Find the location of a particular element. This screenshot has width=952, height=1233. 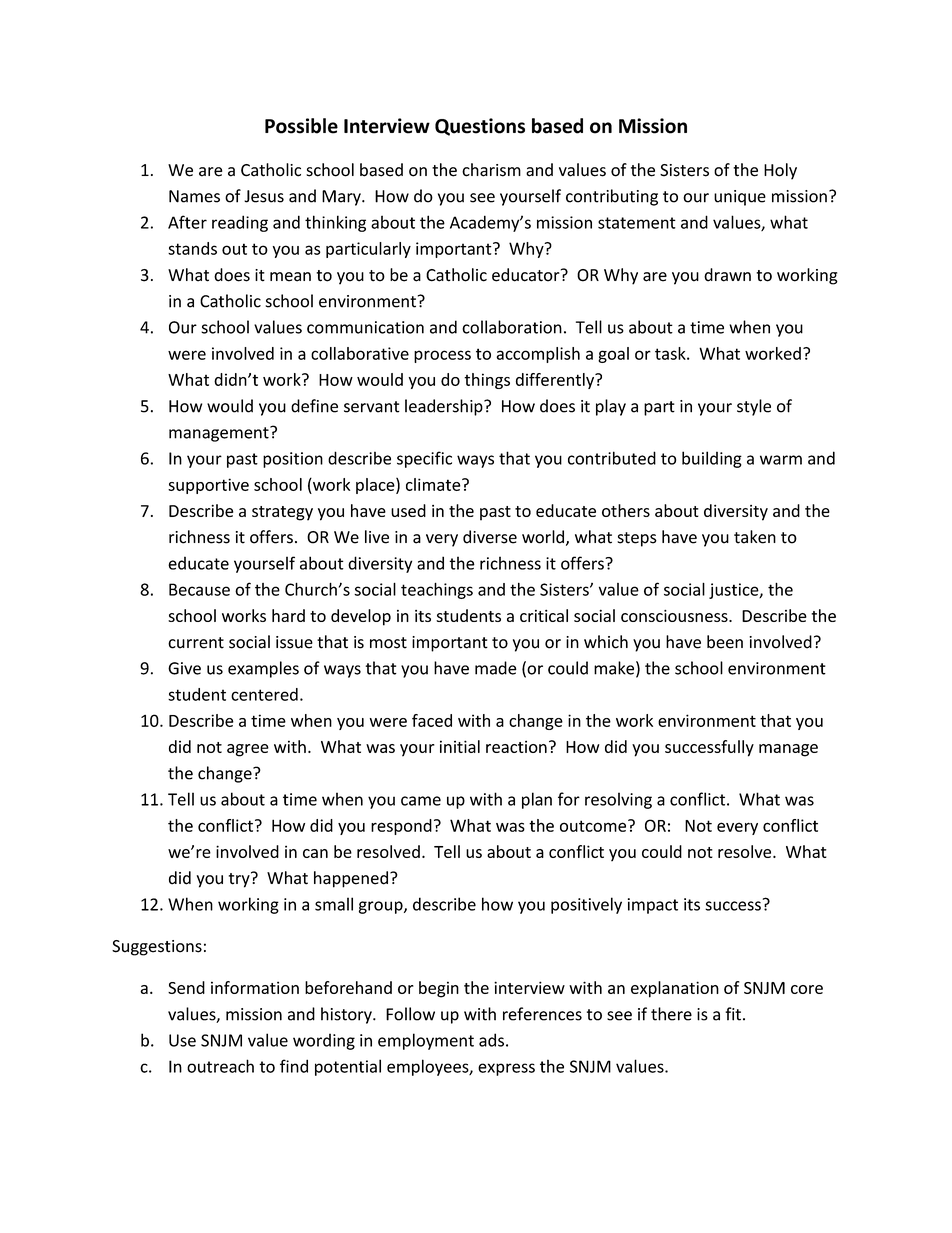

teachings is located at coordinates (437, 590).
